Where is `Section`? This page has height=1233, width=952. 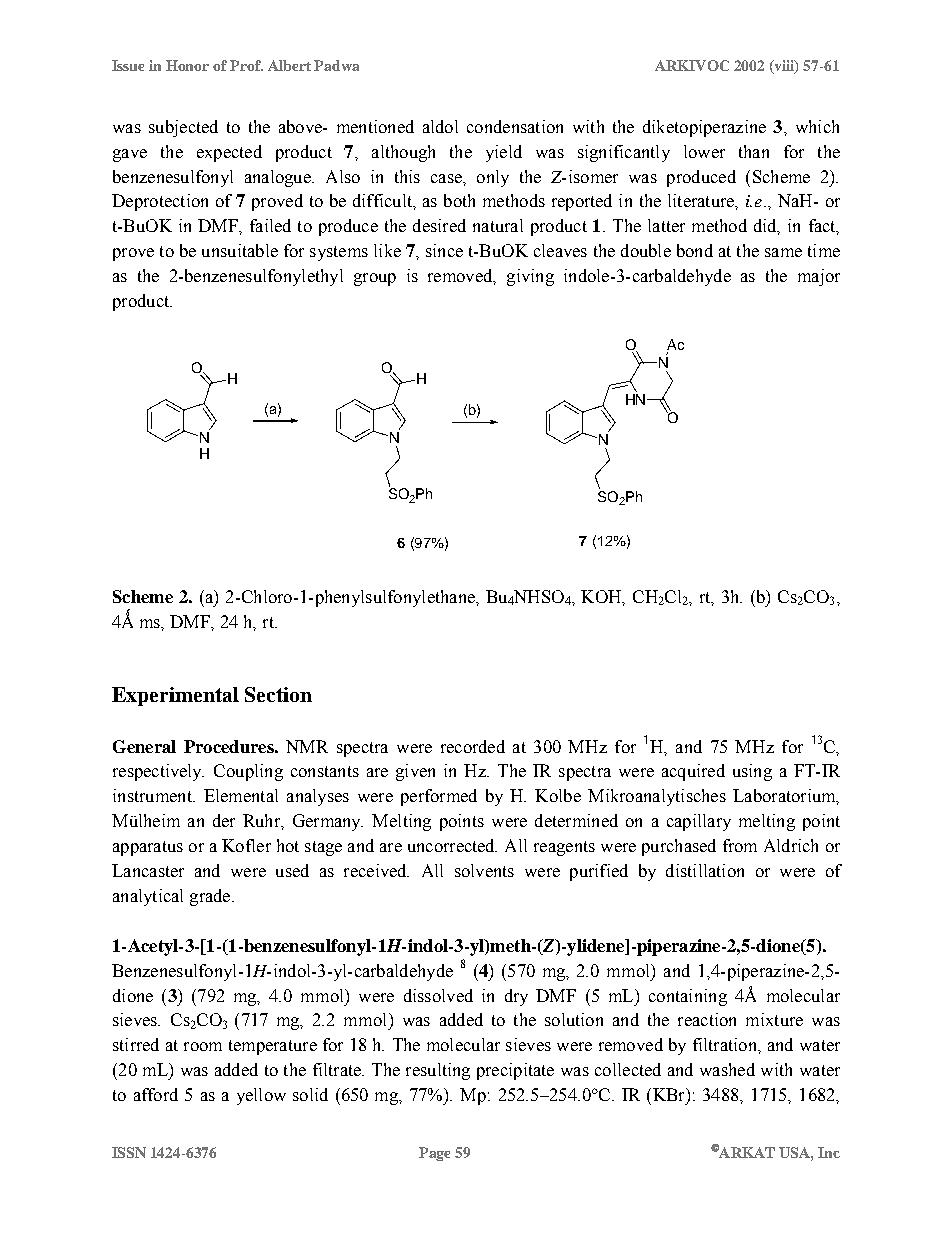 Section is located at coordinates (278, 694).
